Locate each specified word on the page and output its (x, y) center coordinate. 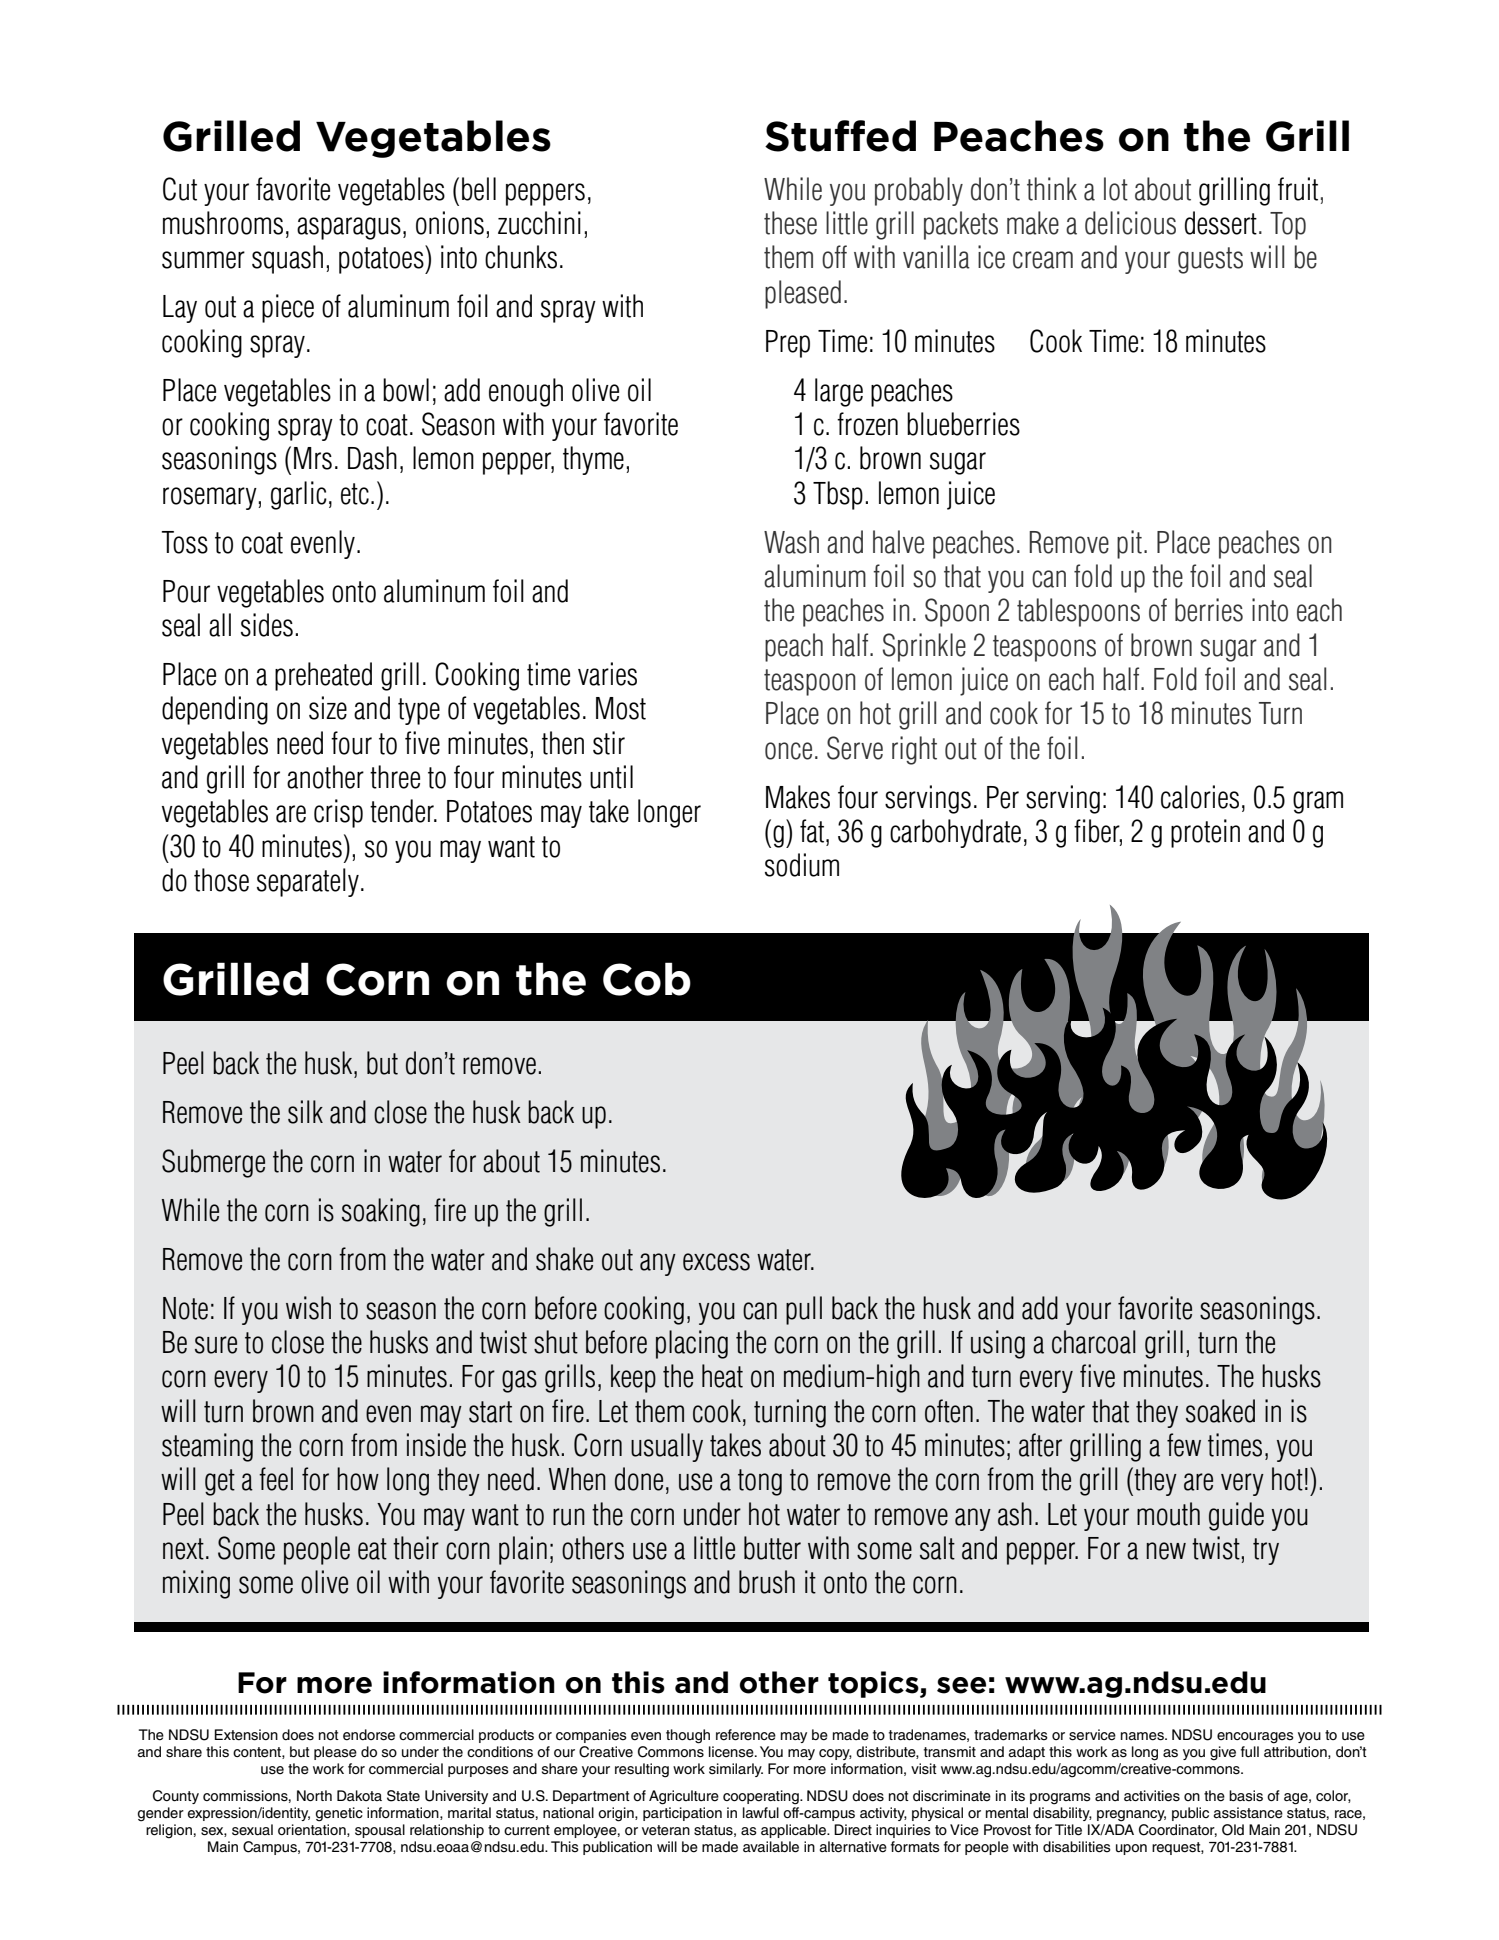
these (790, 223)
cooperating (762, 1797)
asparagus (349, 228)
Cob (647, 979)
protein (1205, 833)
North (314, 1795)
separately (308, 882)
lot (1116, 189)
